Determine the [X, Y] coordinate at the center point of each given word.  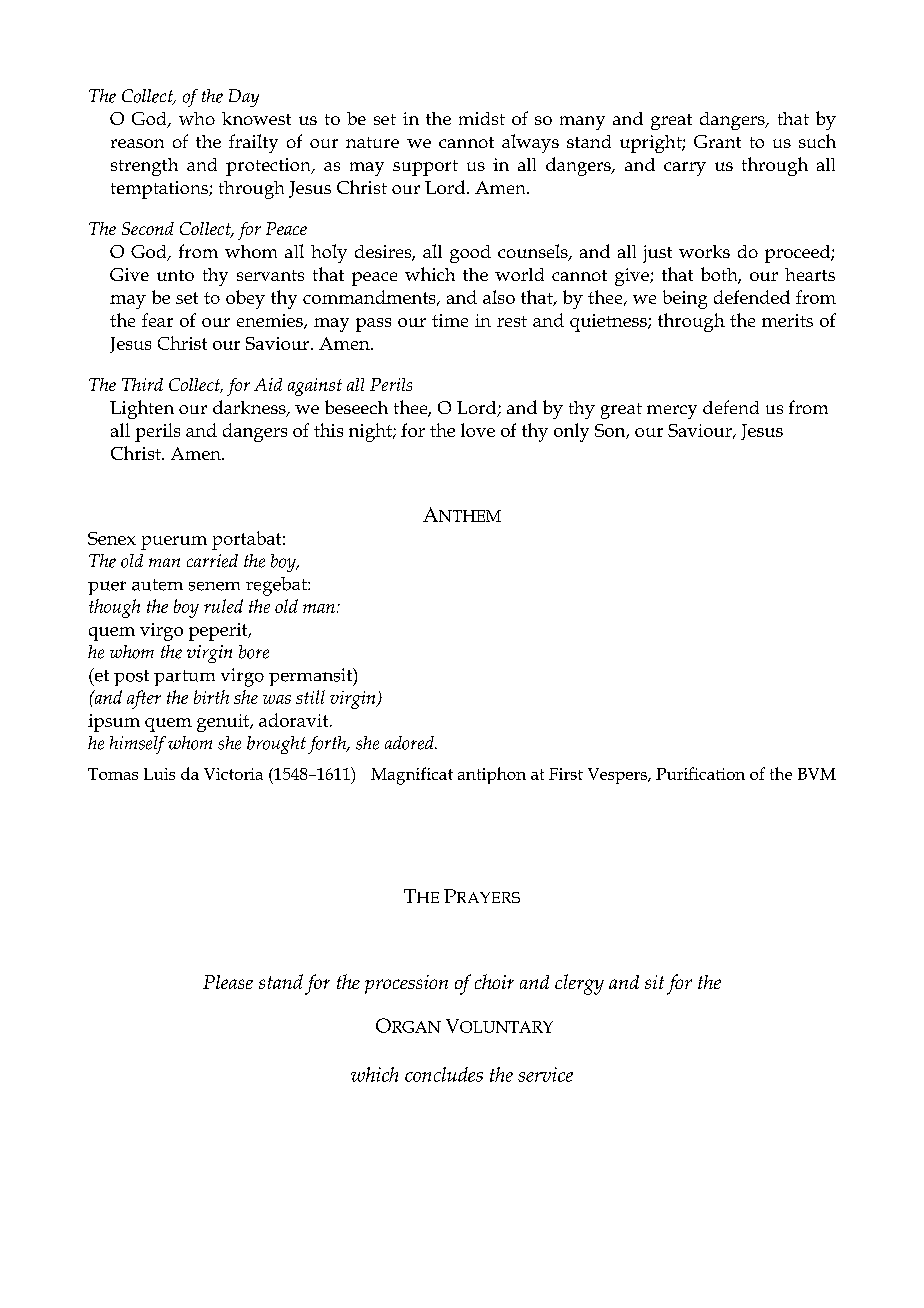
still [310, 697]
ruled [223, 606]
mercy [672, 412]
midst [482, 118]
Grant [717, 141]
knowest [256, 118]
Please [228, 982]
